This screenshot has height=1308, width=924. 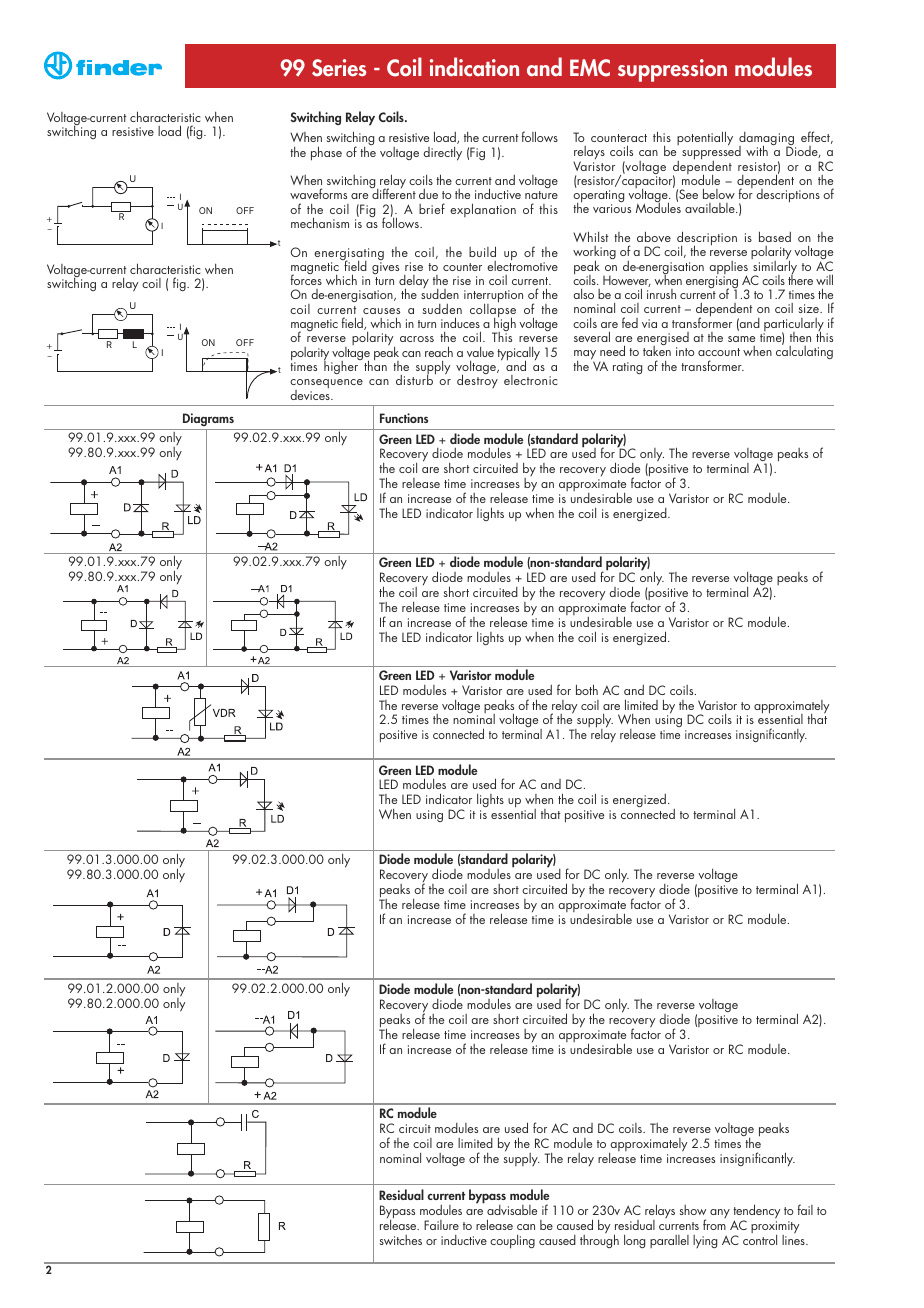 I want to click on switches, so click(x=401, y=1240).
